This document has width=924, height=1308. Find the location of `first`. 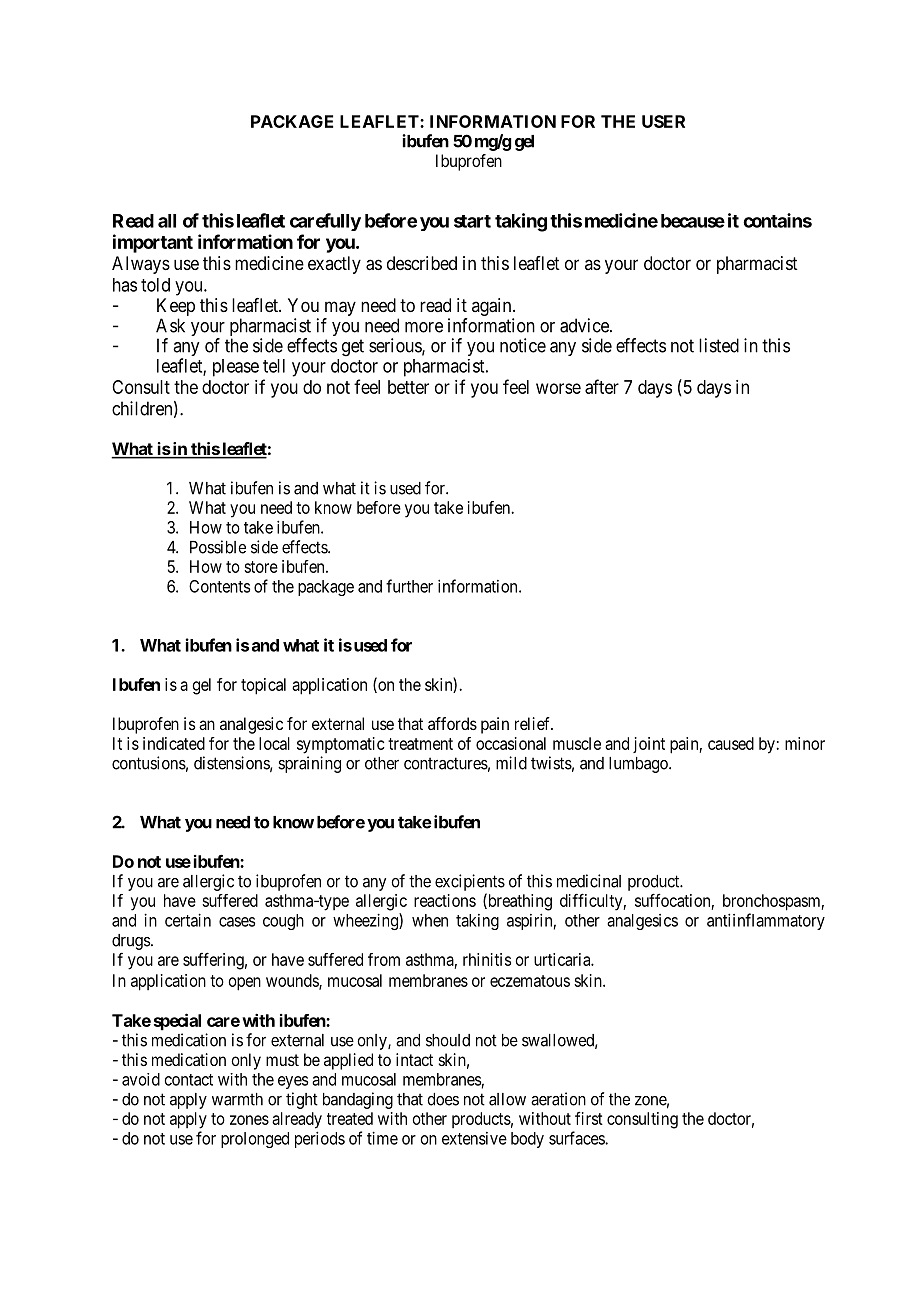

first is located at coordinates (589, 1118).
